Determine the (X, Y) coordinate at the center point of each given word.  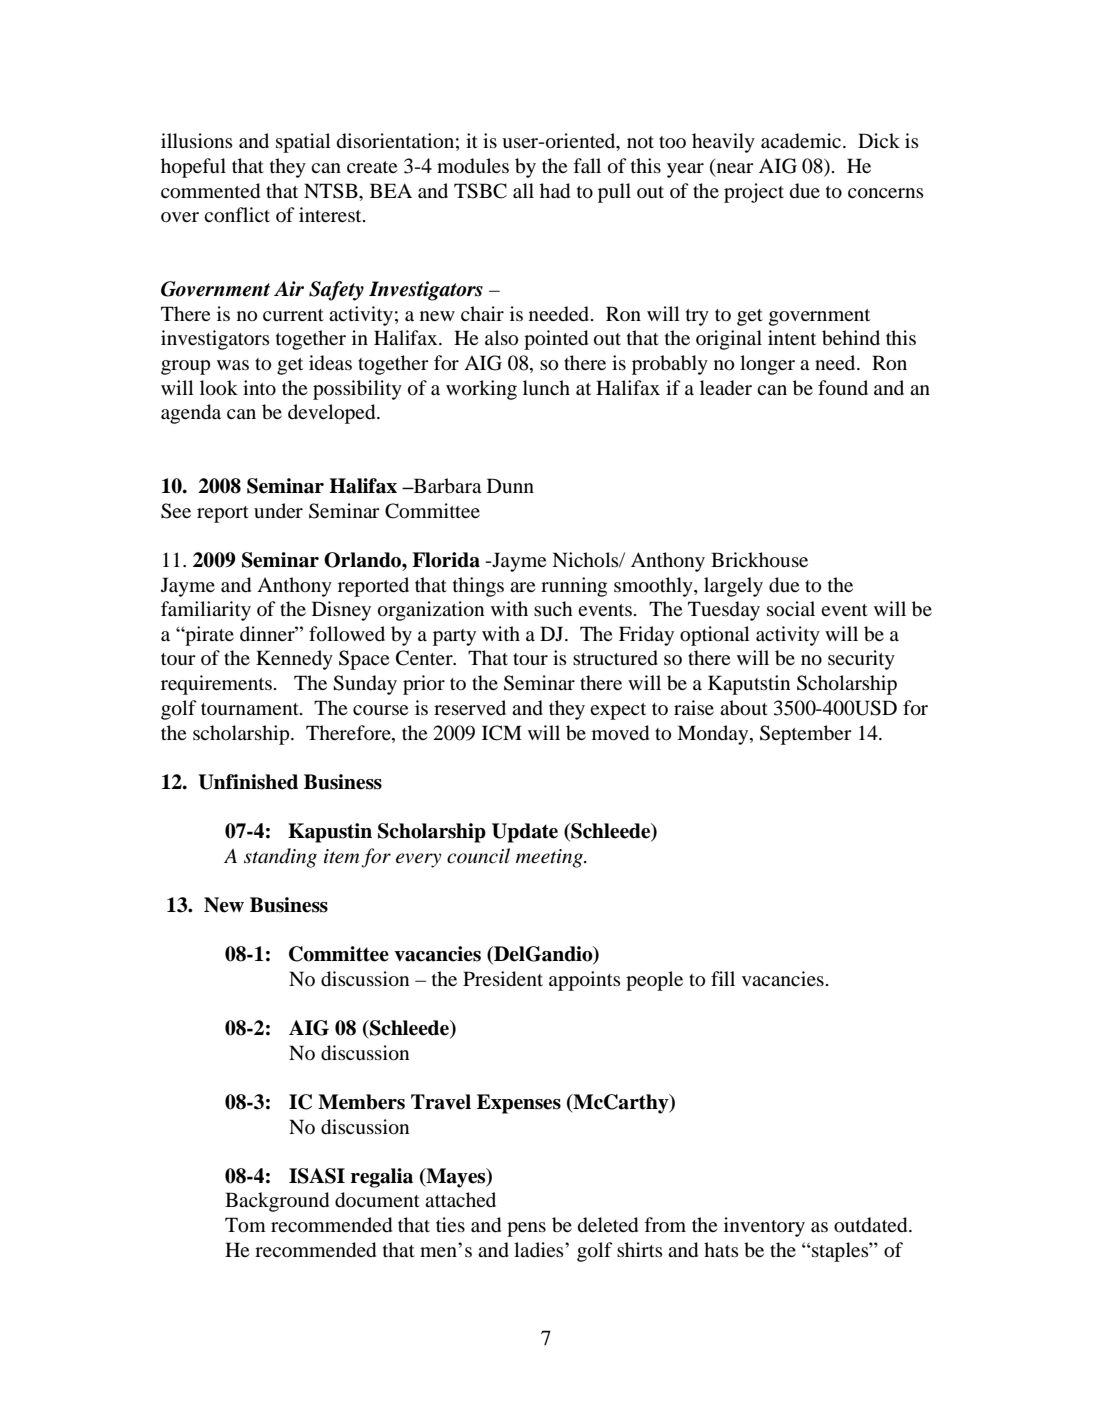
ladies (540, 1249)
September (806, 735)
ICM (502, 733)
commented (210, 191)
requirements (216, 685)
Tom (245, 1225)
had (555, 191)
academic (802, 141)
